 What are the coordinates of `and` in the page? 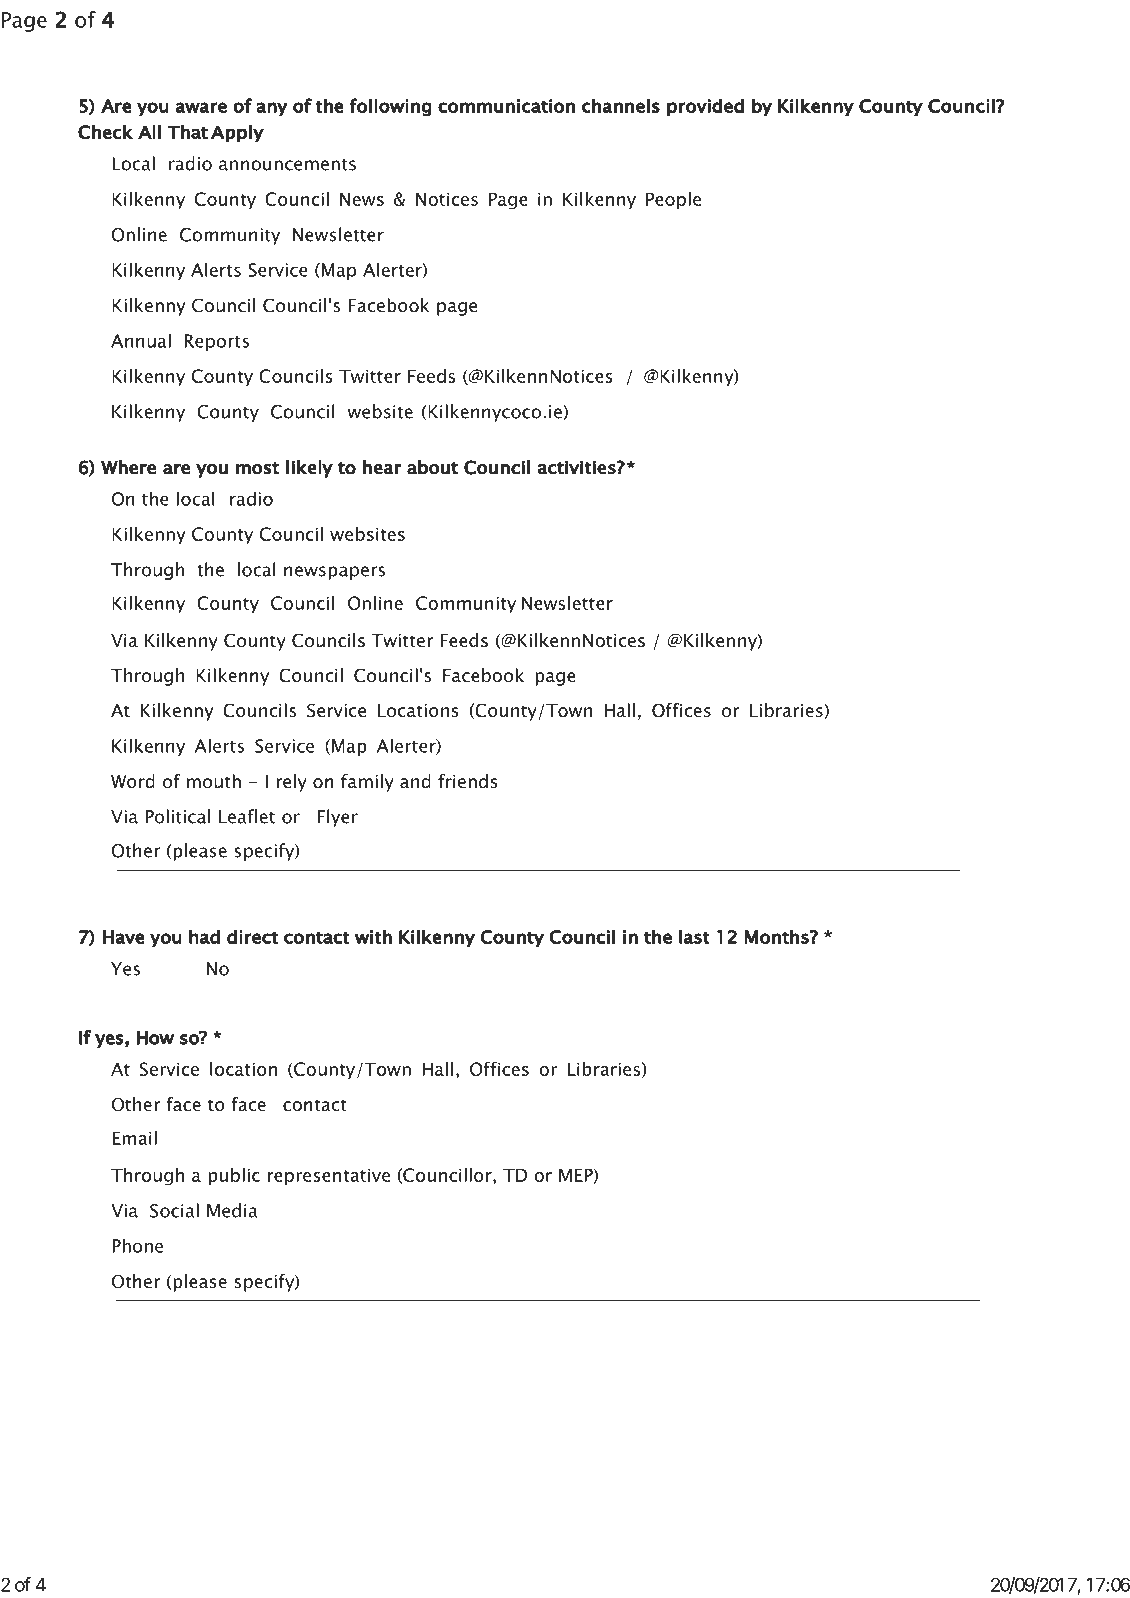 It's located at (415, 781).
